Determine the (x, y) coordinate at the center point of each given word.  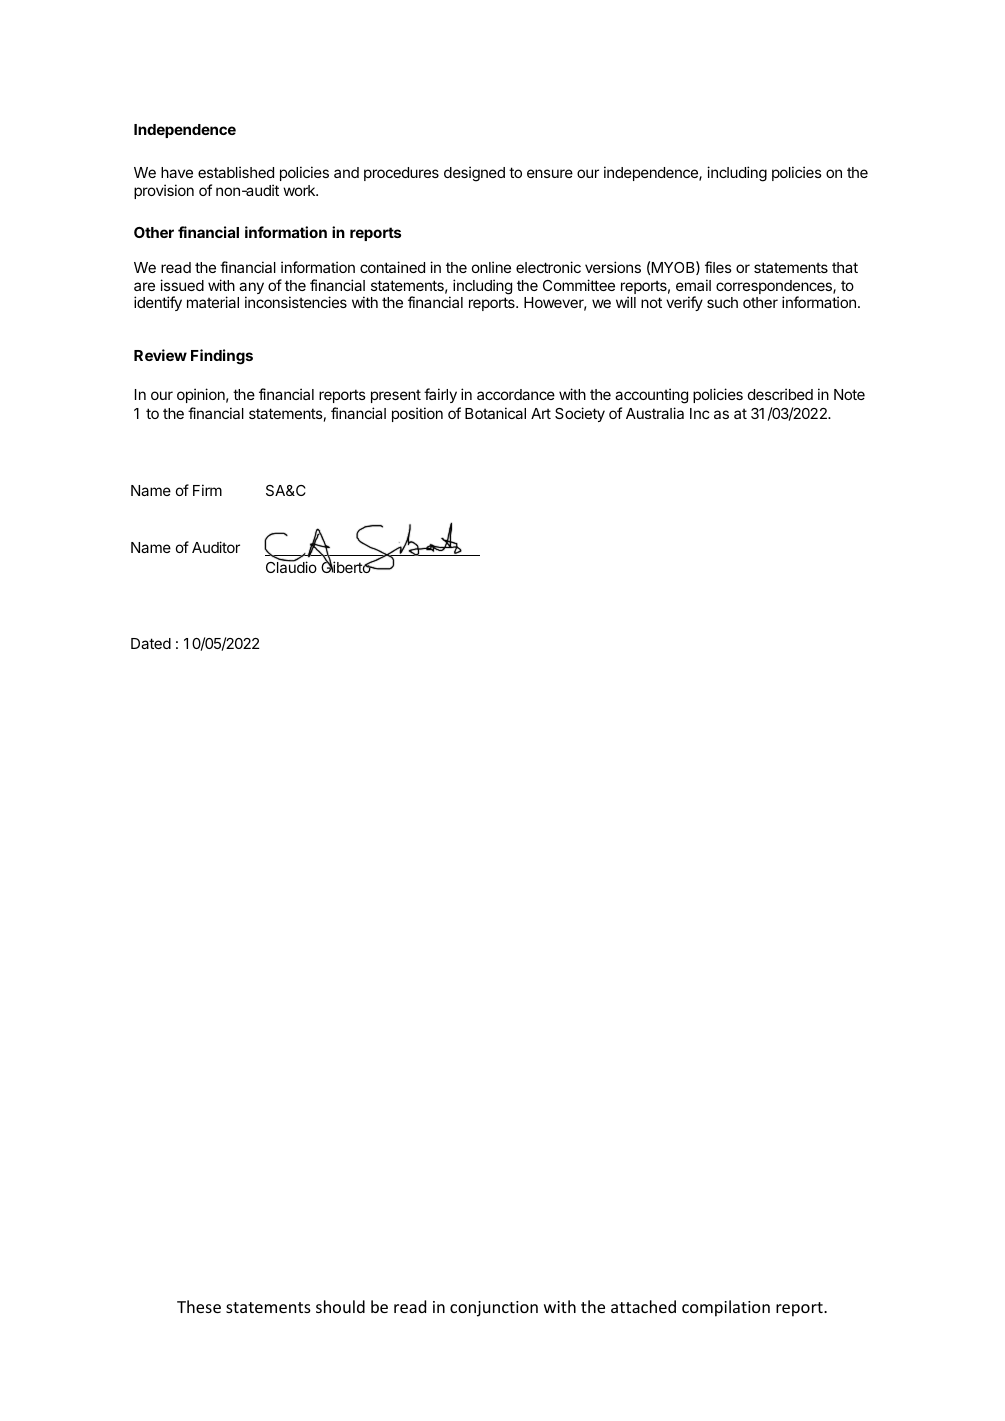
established (236, 172)
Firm (207, 490)
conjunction (494, 1309)
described (780, 394)
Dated (151, 643)
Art (541, 413)
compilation (726, 1308)
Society (580, 414)
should (340, 1306)
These (199, 1306)
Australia (655, 413)
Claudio (291, 566)
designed (474, 174)
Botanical (495, 413)
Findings (222, 357)
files (718, 267)
